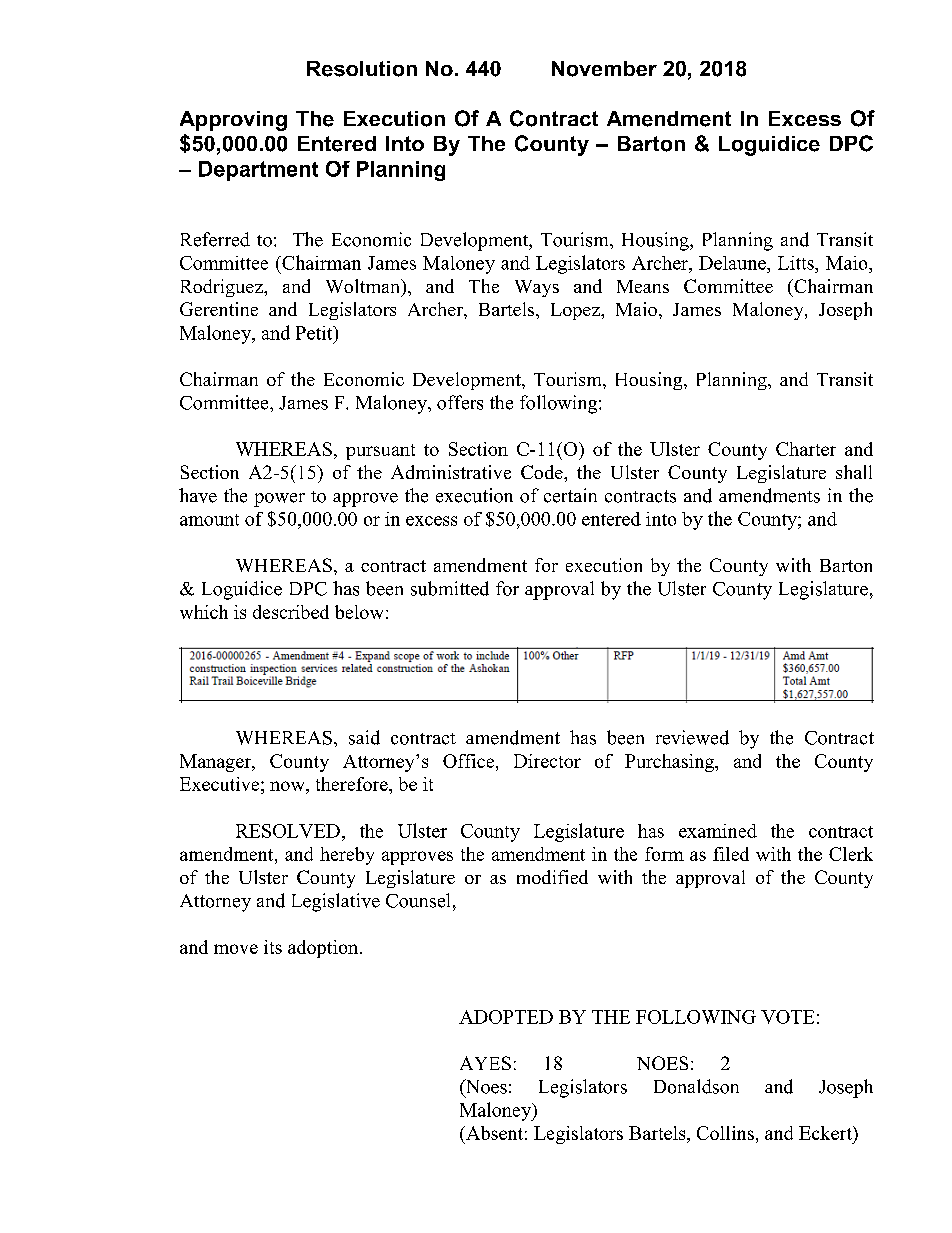 Image resolution: width=952 pixels, height=1233 pixels. Describe the element at coordinates (216, 763) in the screenshot. I see `Manager` at that location.
